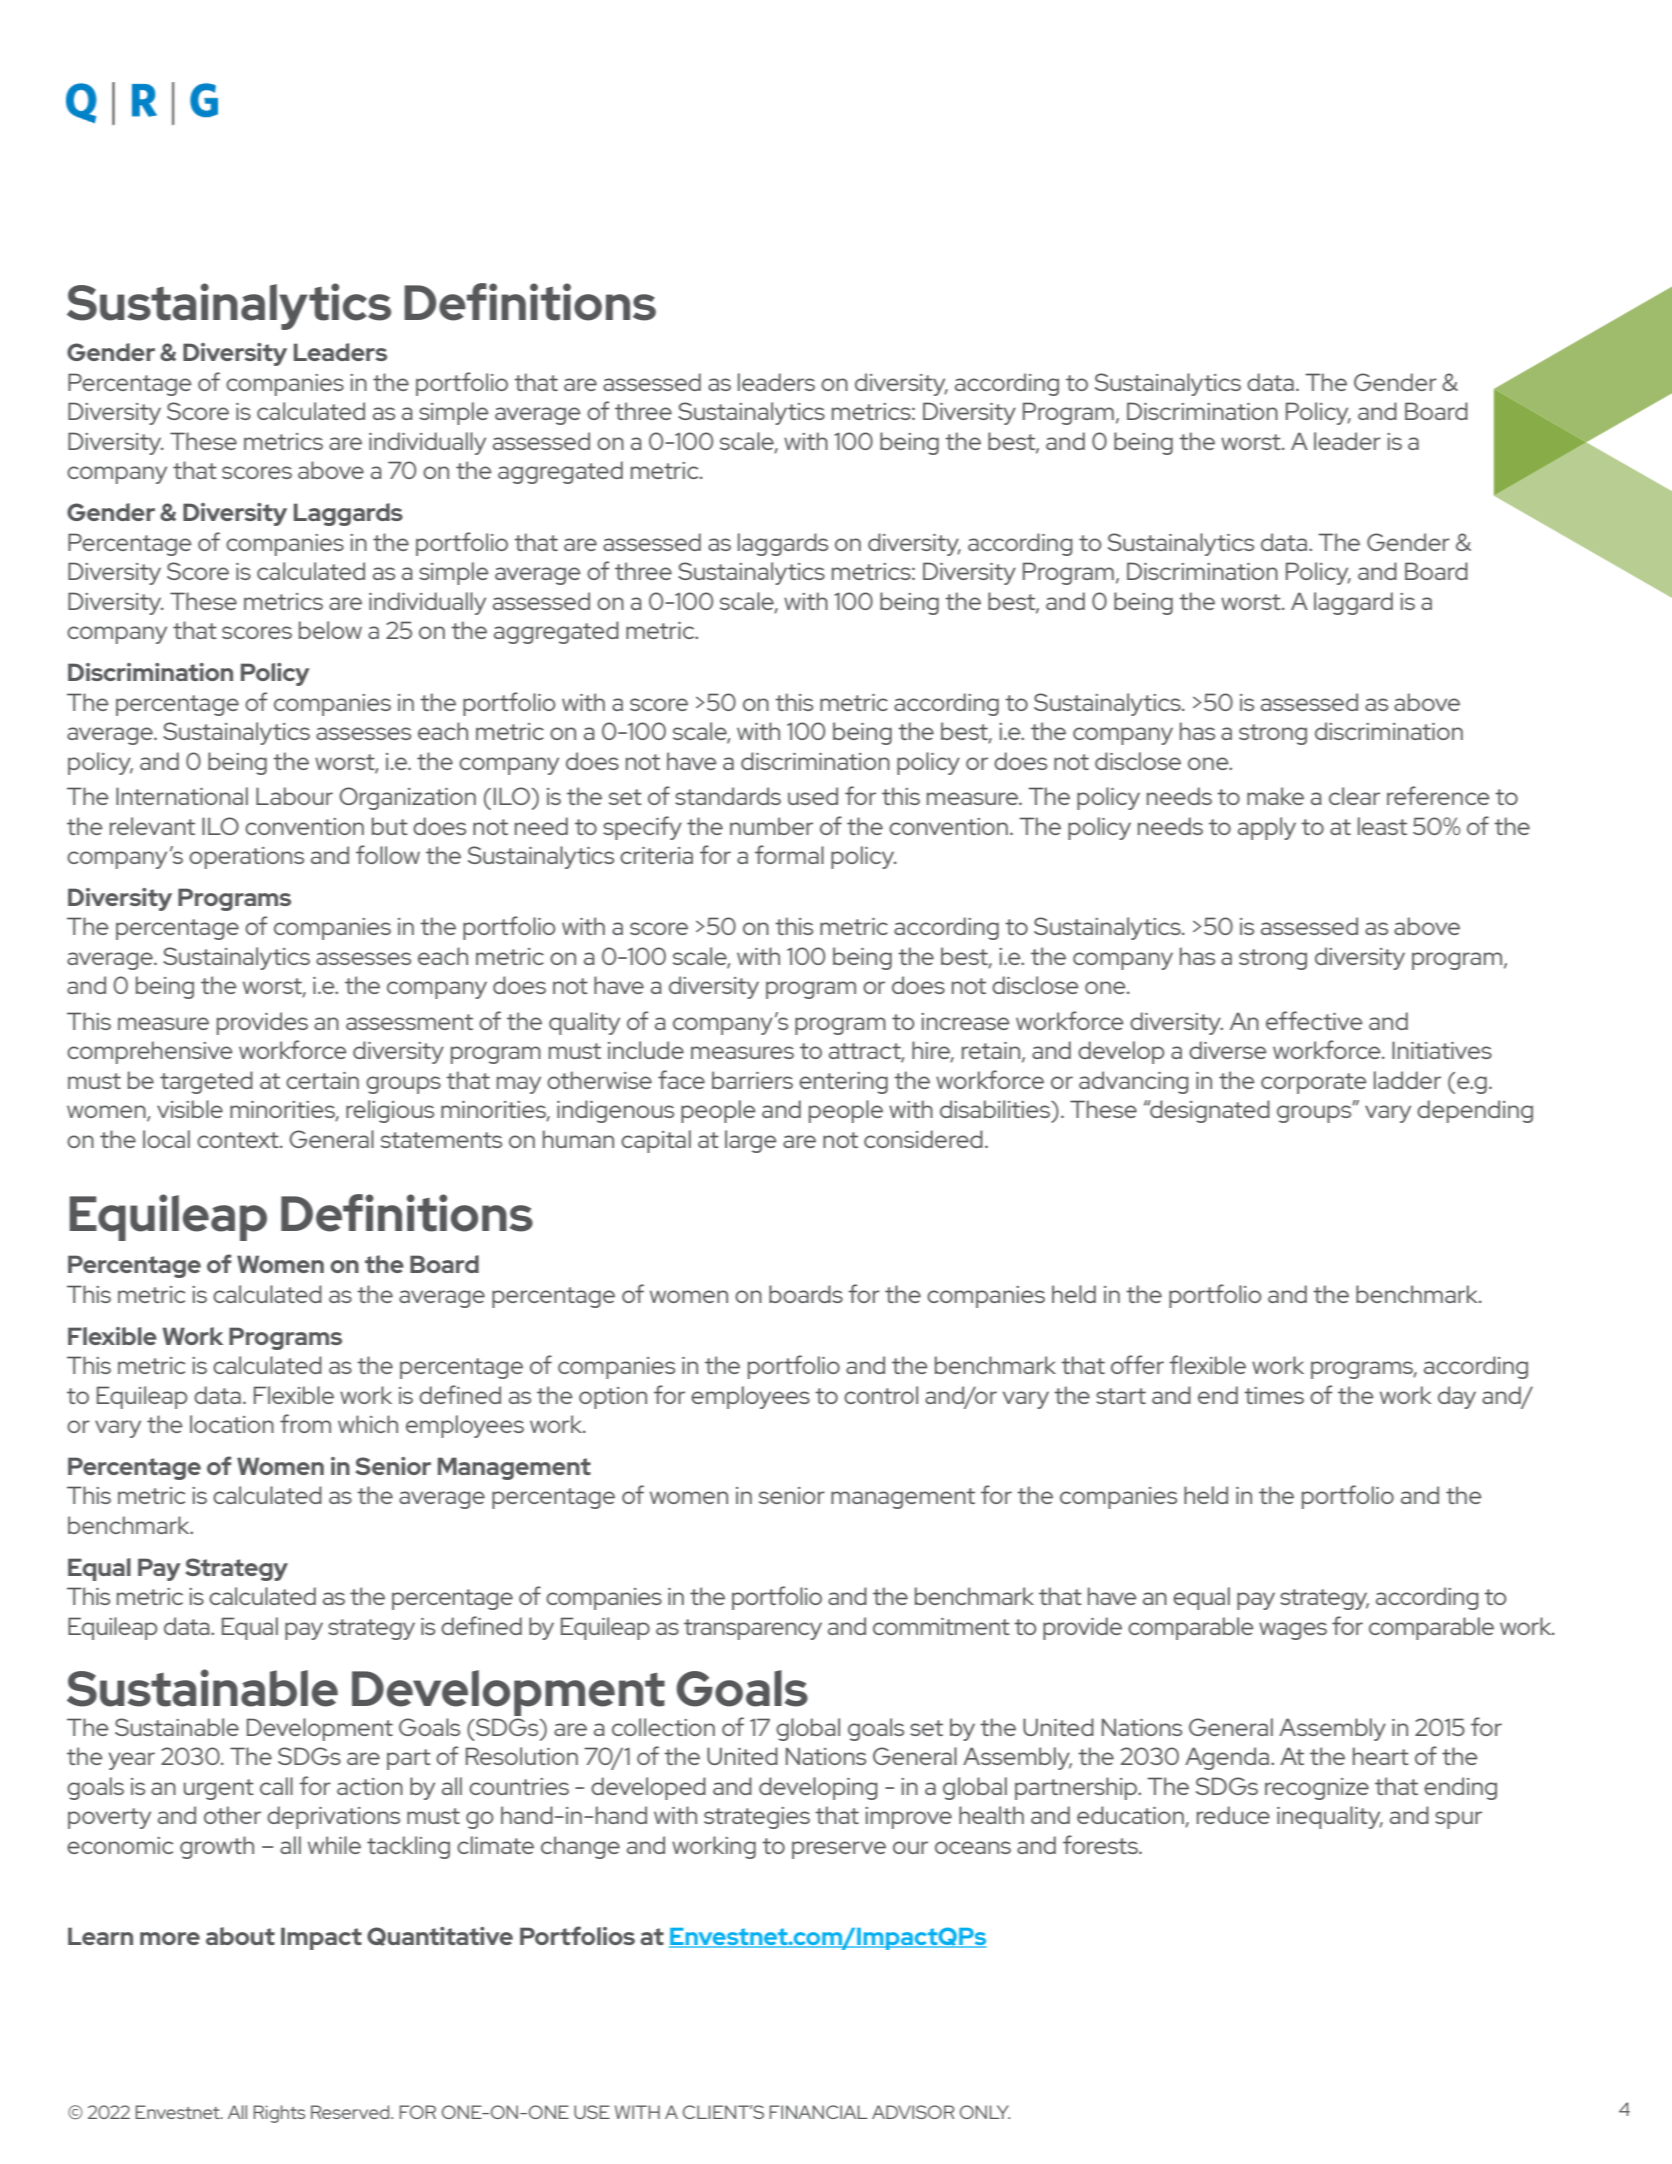 This document has height=2164, width=1672. Describe the element at coordinates (1293, 1631) in the document. I see `wages` at that location.
